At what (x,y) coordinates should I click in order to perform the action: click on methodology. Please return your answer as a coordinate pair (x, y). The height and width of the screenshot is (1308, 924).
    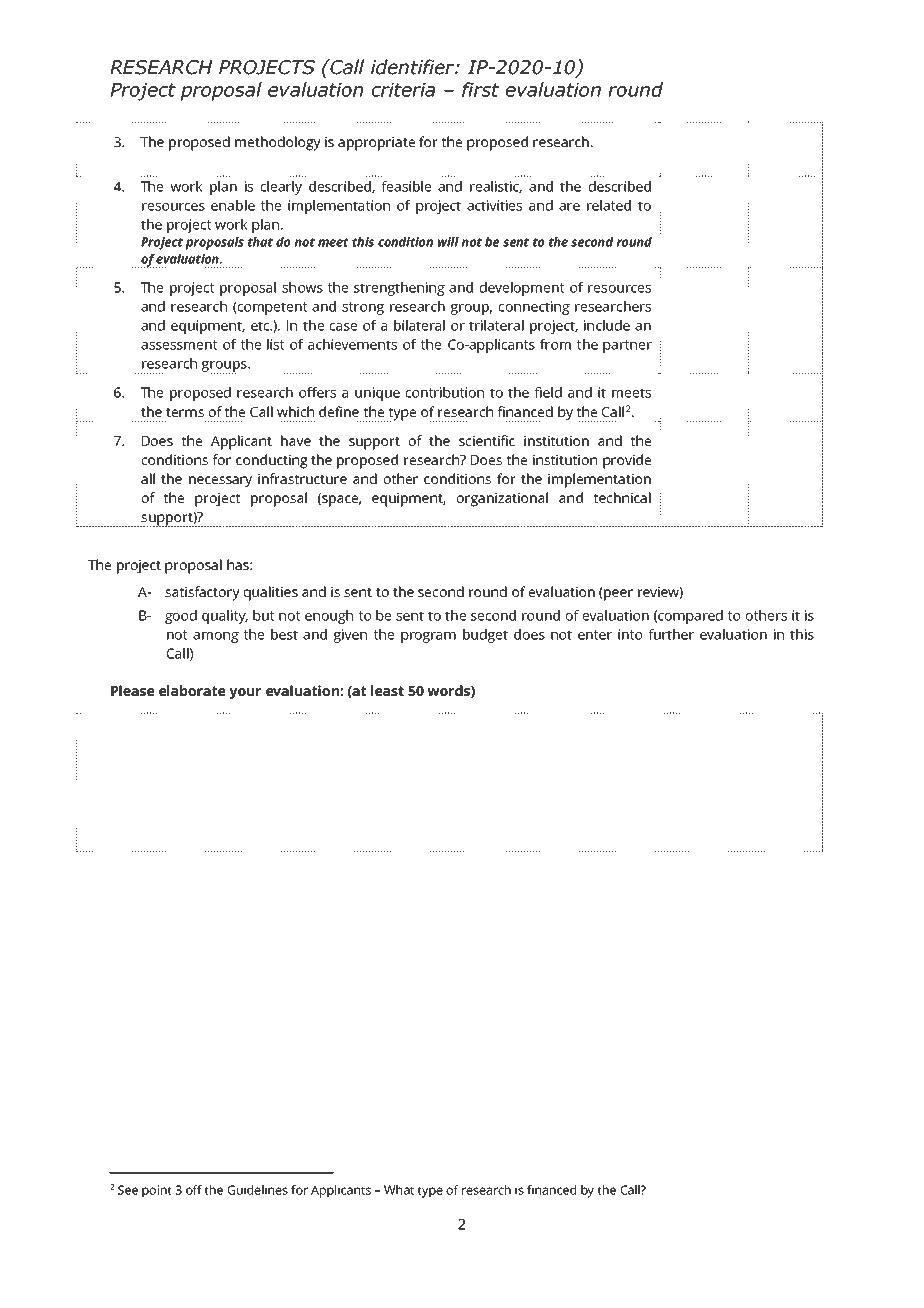
    Looking at the image, I should click on (278, 143).
